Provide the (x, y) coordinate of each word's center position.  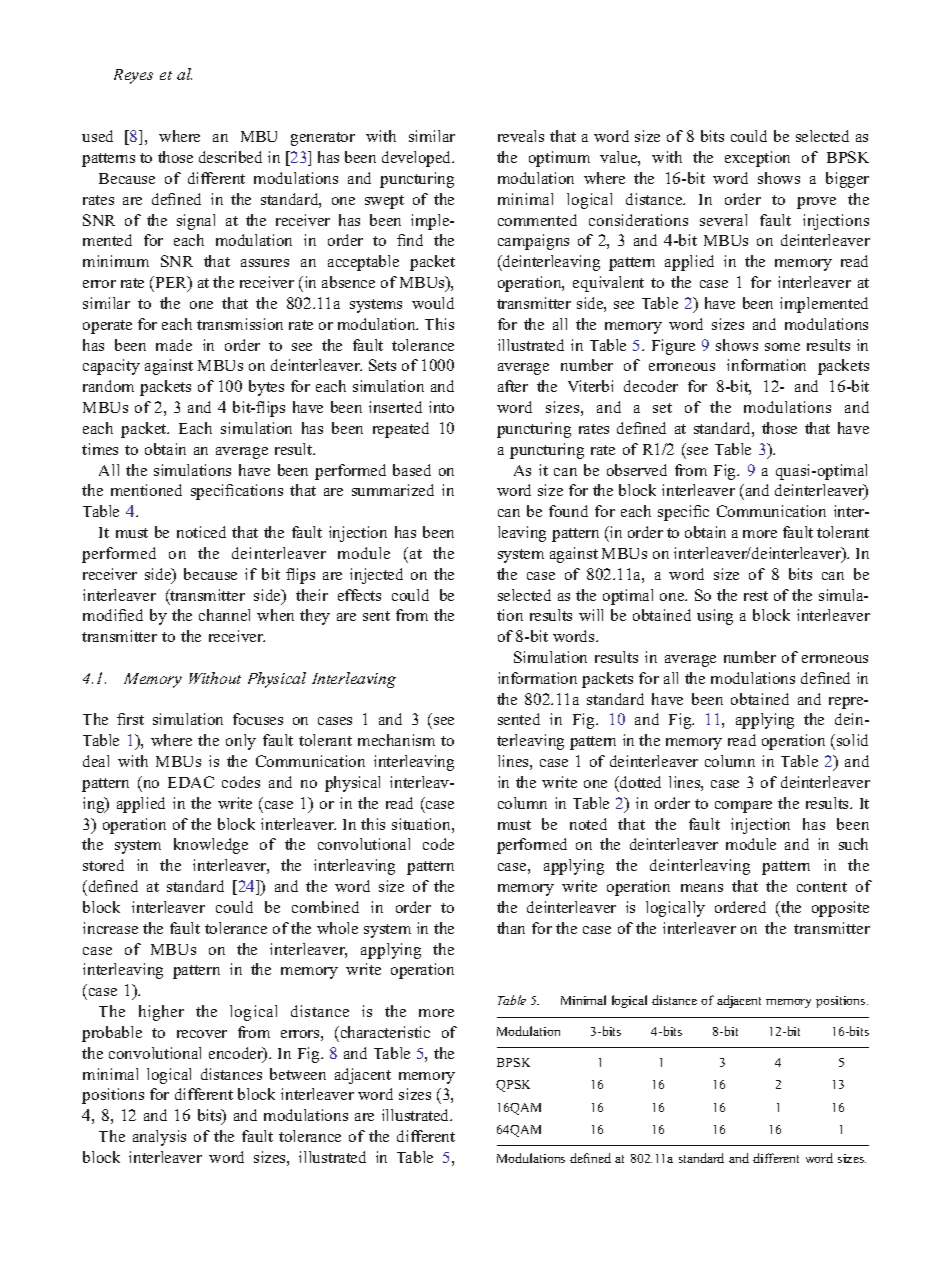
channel (224, 615)
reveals (521, 136)
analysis (159, 1138)
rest (756, 596)
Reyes (133, 76)
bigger (847, 180)
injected (376, 576)
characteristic (384, 1032)
